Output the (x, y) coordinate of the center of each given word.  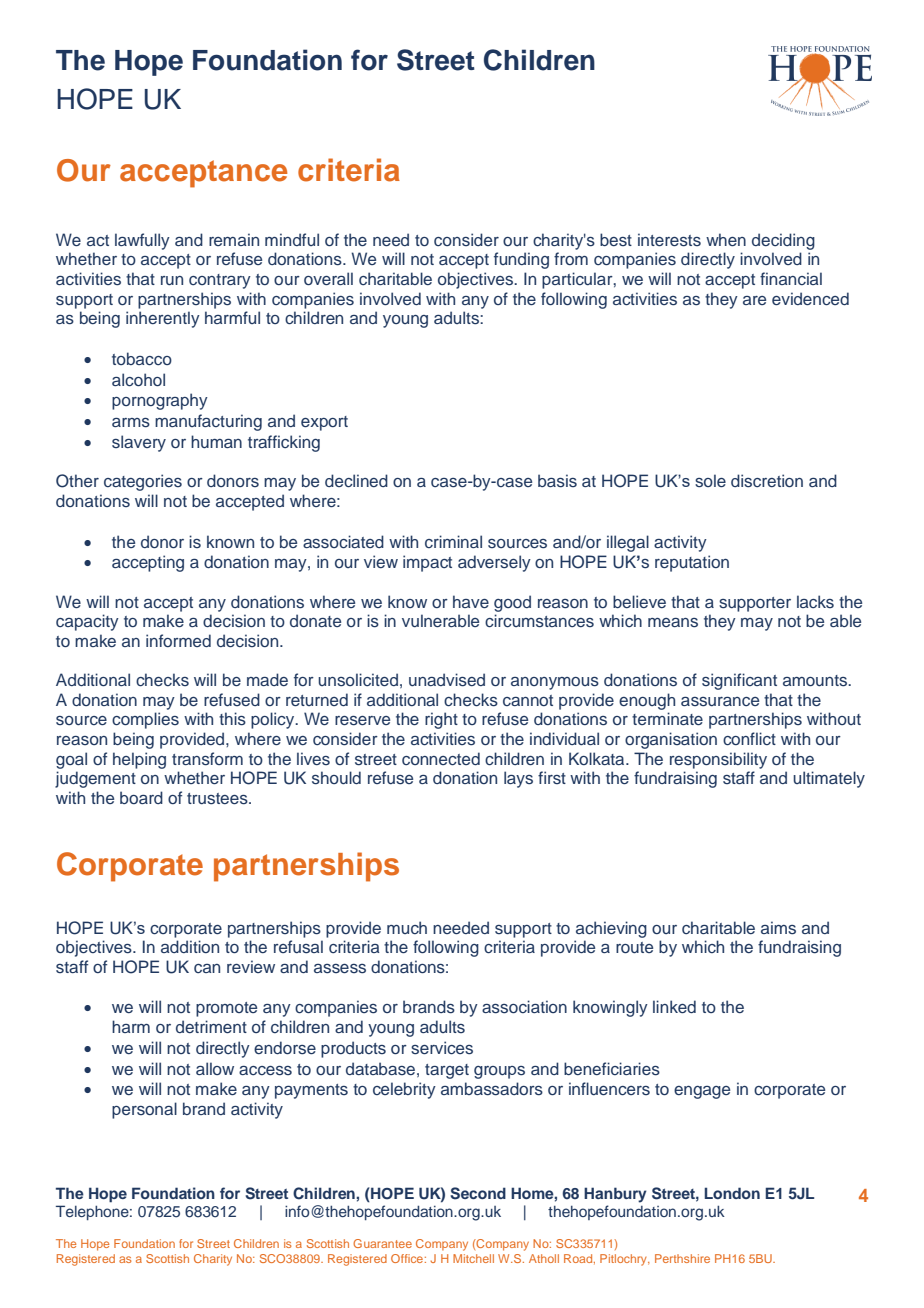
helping (139, 760)
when (726, 239)
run (172, 280)
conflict (749, 739)
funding (521, 260)
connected (441, 759)
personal (144, 1110)
